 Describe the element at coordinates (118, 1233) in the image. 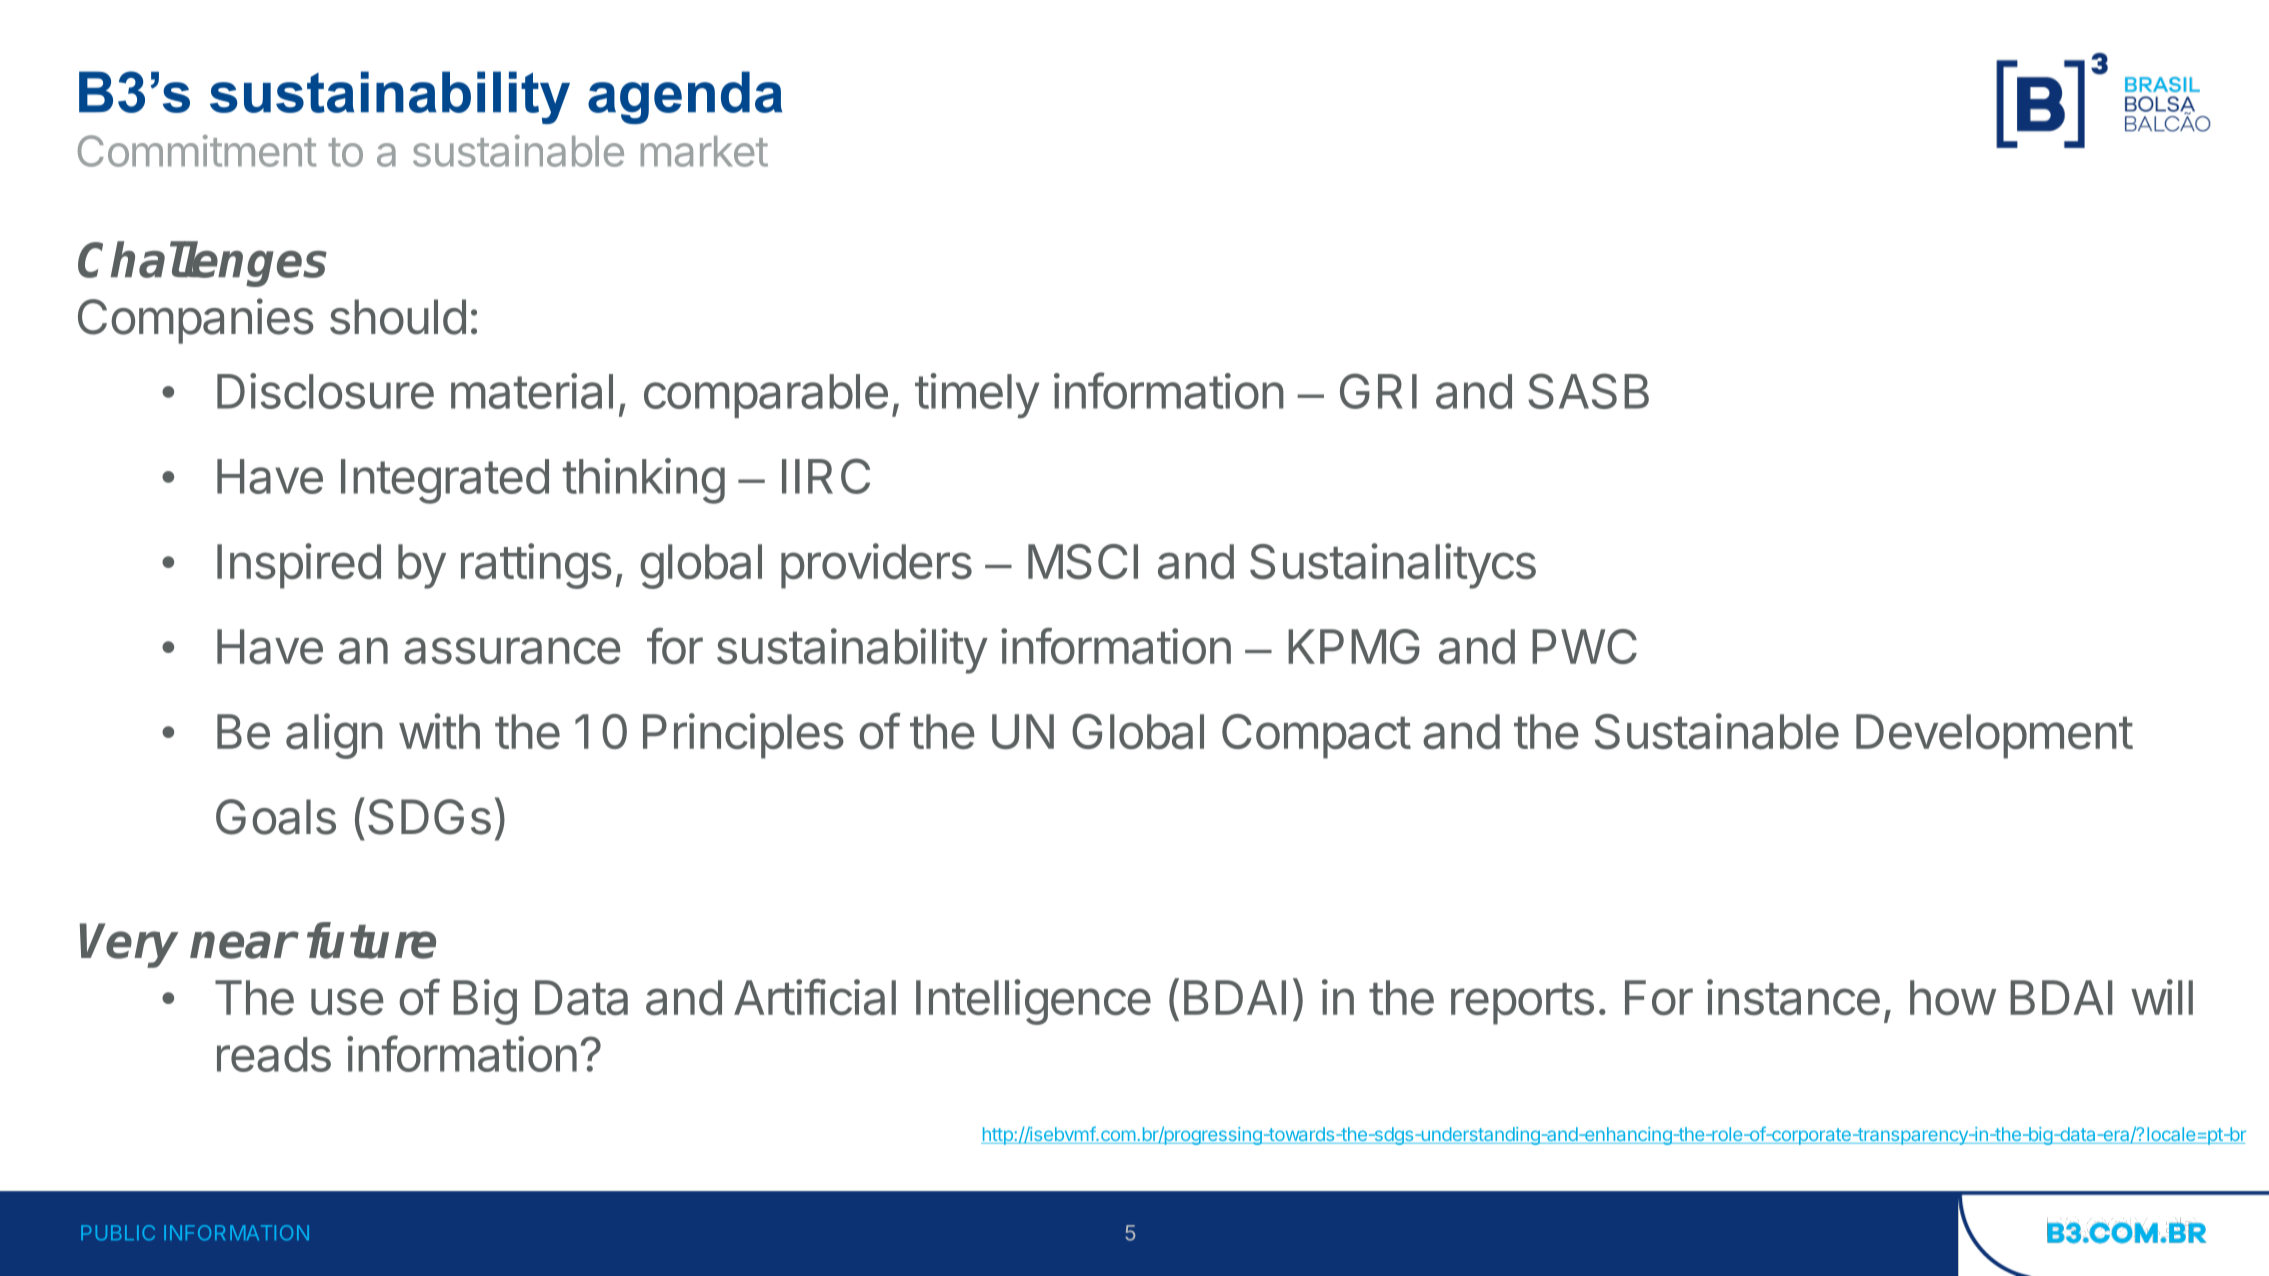

I see `PUBLIC` at that location.
